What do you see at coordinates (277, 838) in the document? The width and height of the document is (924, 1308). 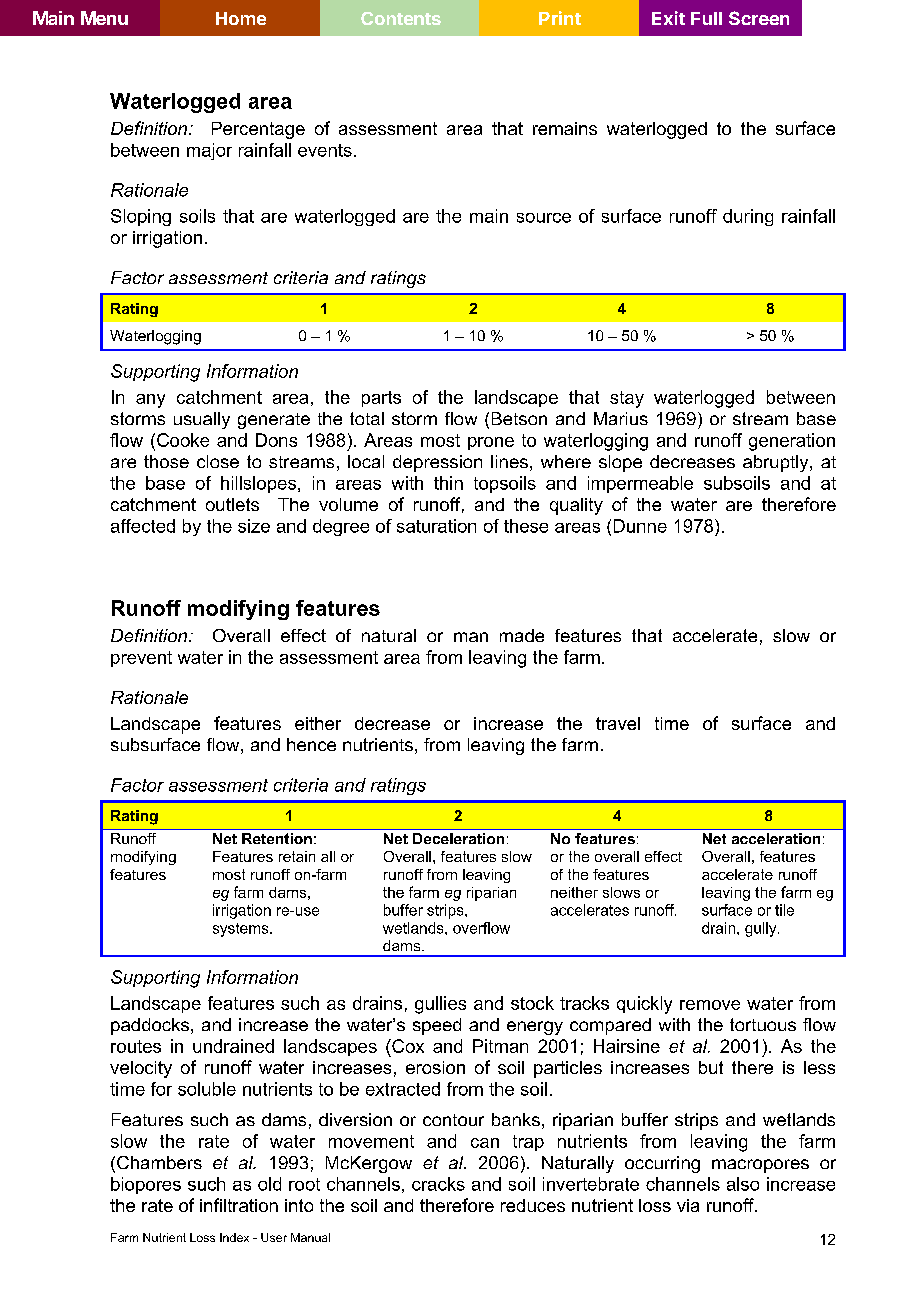 I see `Retention` at bounding box center [277, 838].
